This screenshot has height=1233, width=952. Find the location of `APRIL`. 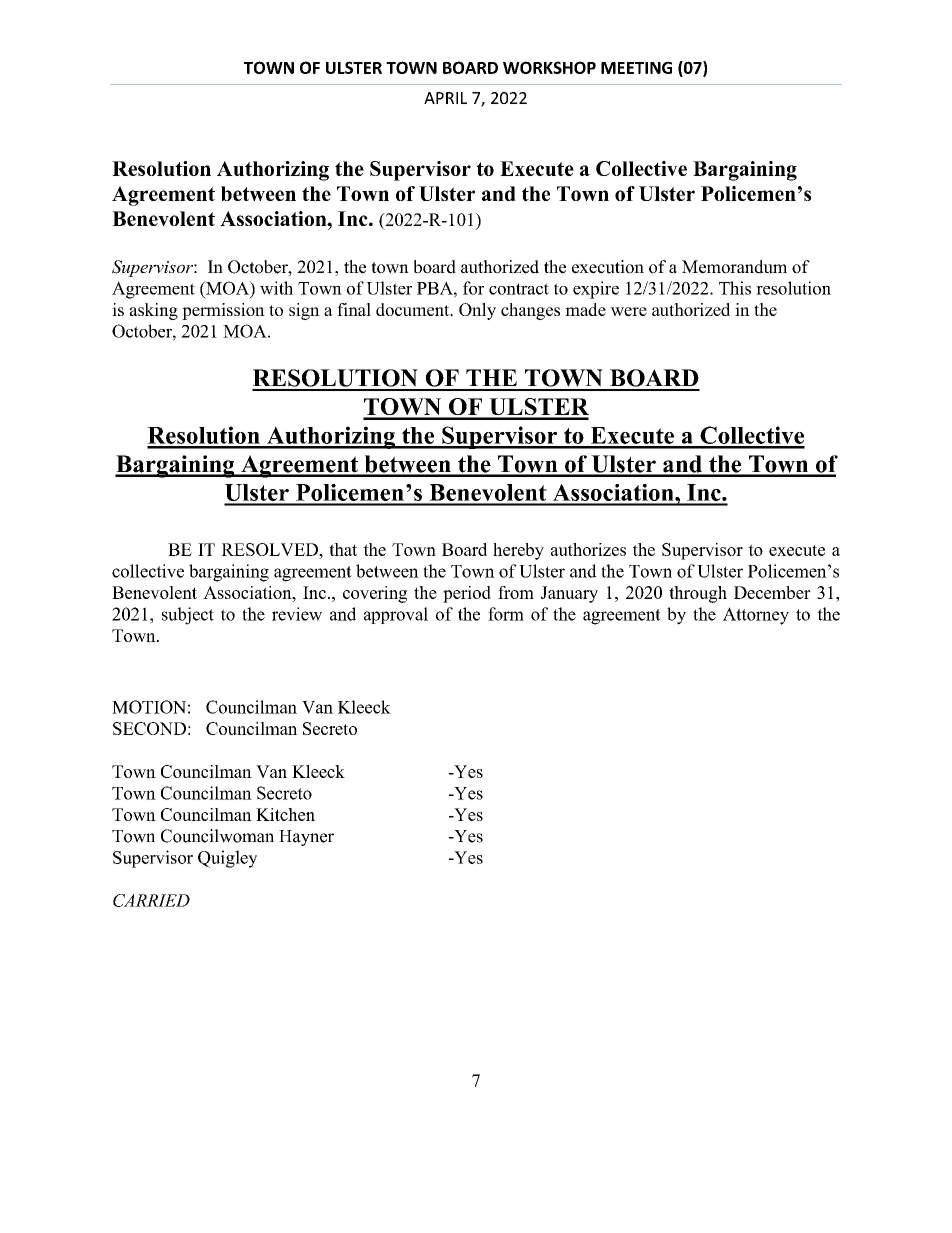

APRIL is located at coordinates (445, 98).
